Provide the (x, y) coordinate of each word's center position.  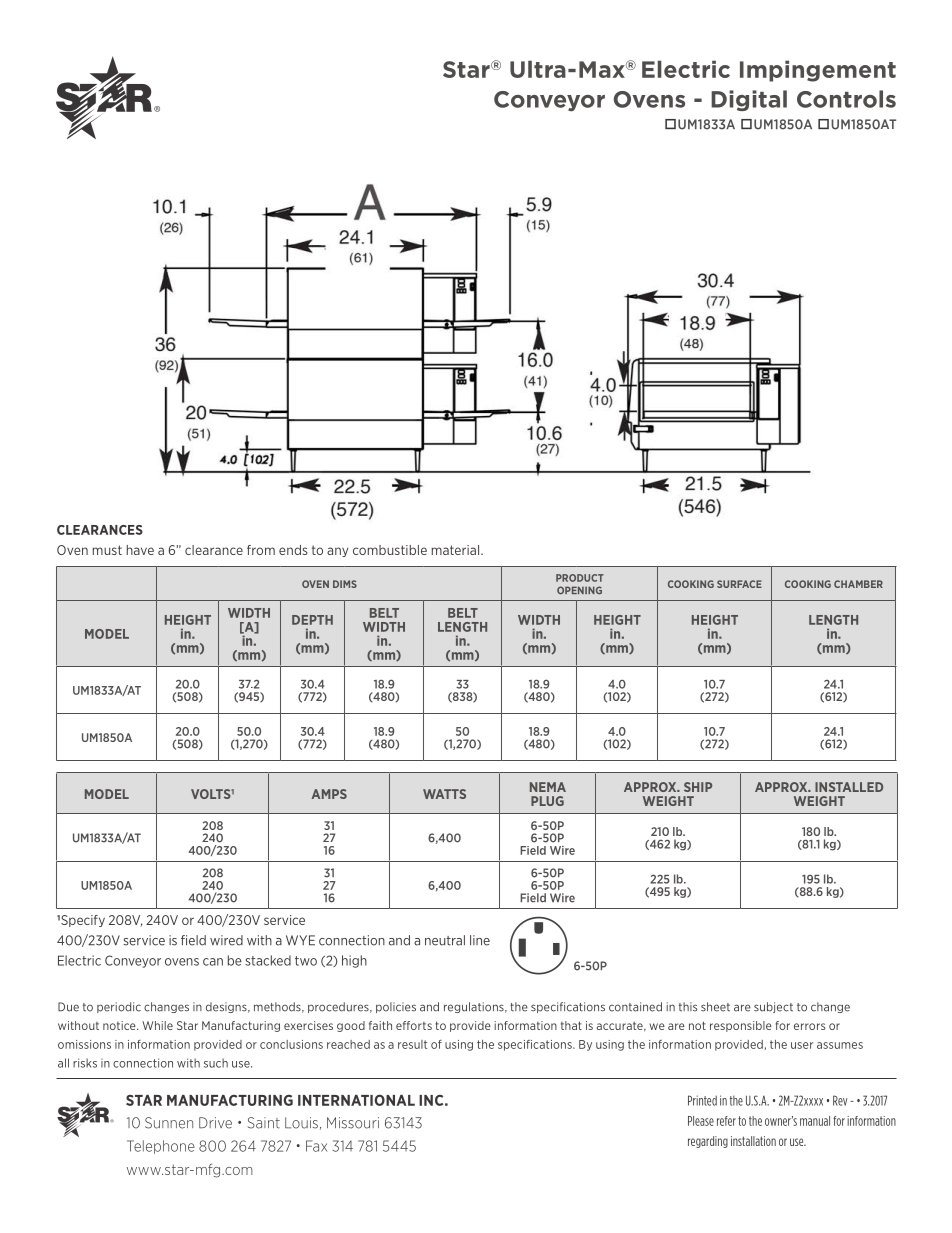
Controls (846, 99)
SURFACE (739, 584)
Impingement (818, 71)
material (457, 550)
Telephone (161, 1147)
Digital (749, 100)
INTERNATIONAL (356, 1100)
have (140, 550)
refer (726, 1121)
